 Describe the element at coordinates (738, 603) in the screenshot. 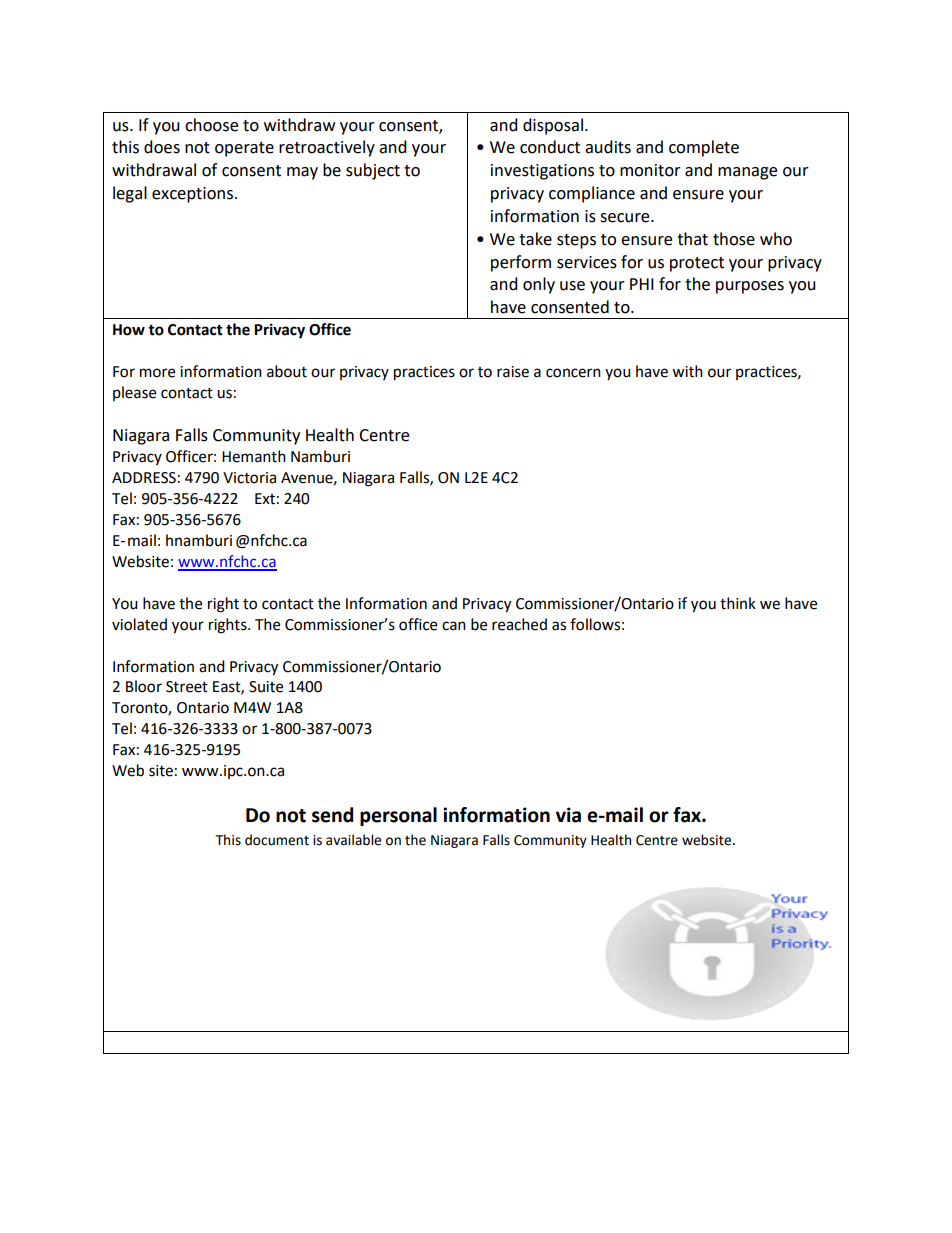

I see `think` at that location.
